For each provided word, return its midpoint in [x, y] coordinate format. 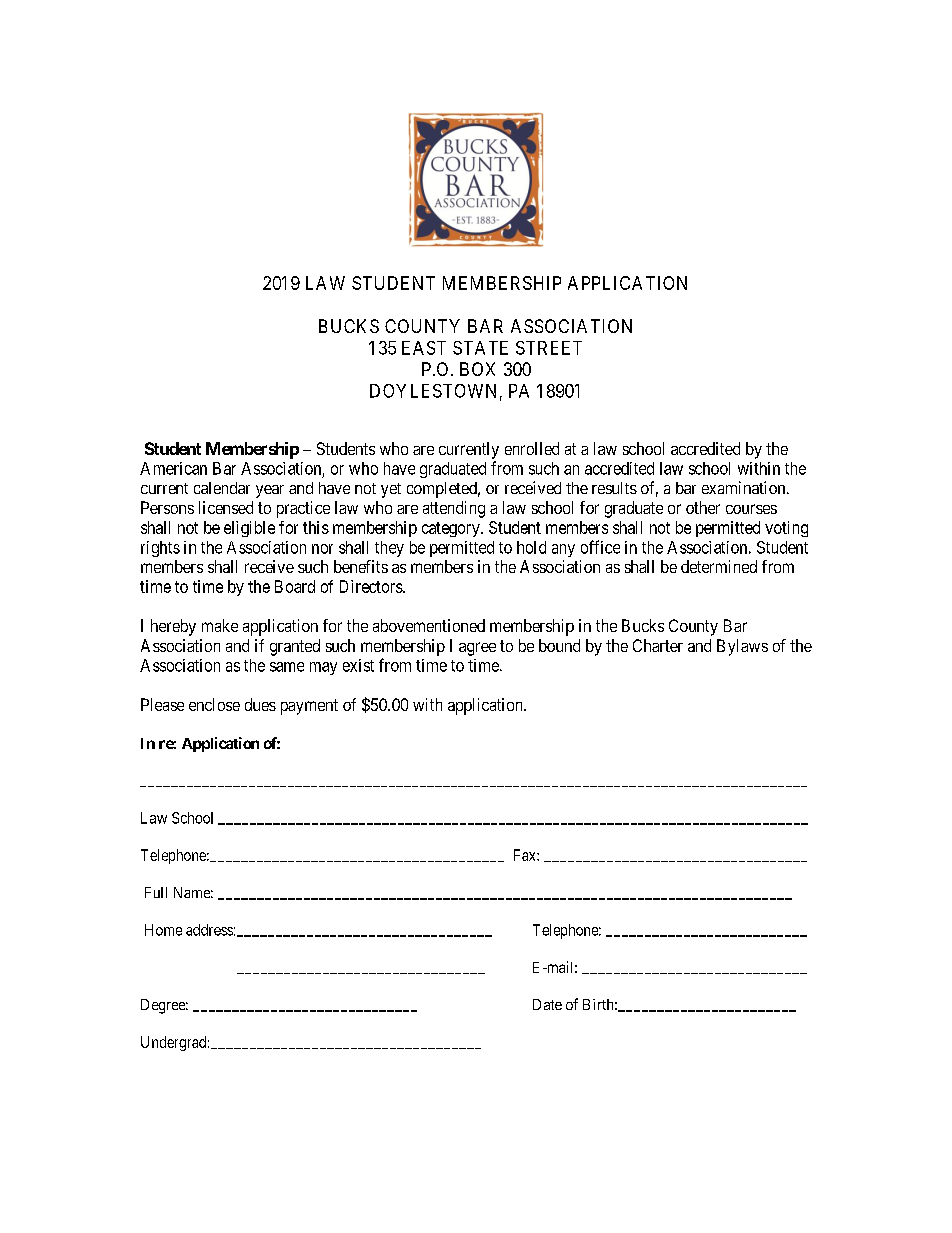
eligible [249, 529]
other [703, 507]
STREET [549, 348]
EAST [424, 348]
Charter [658, 645]
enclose [214, 704]
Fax [526, 855]
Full [156, 892]
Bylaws [742, 647]
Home [163, 930]
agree [477, 649]
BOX [477, 369]
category [452, 529]
